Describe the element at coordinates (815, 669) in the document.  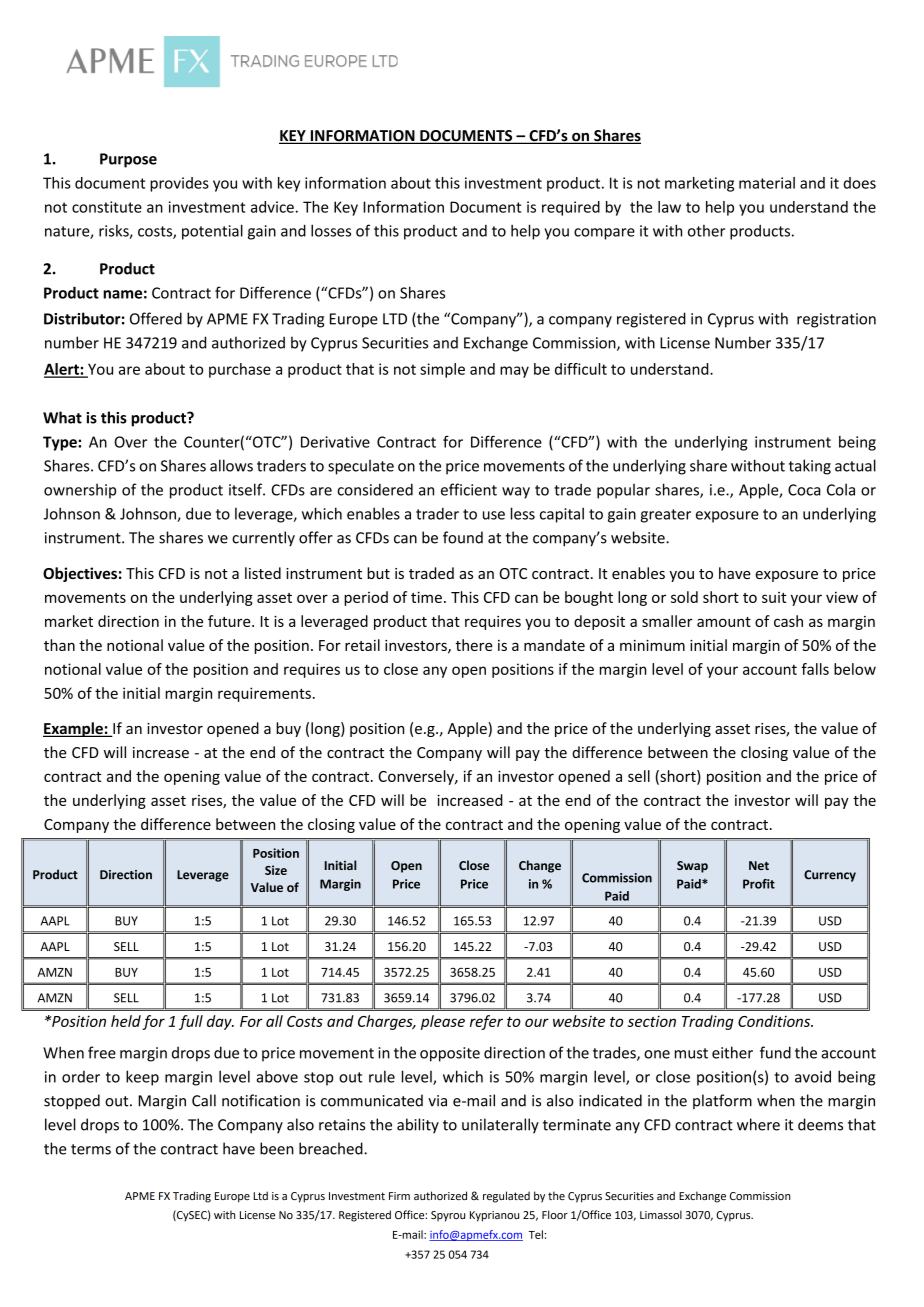
I see `falls` at that location.
